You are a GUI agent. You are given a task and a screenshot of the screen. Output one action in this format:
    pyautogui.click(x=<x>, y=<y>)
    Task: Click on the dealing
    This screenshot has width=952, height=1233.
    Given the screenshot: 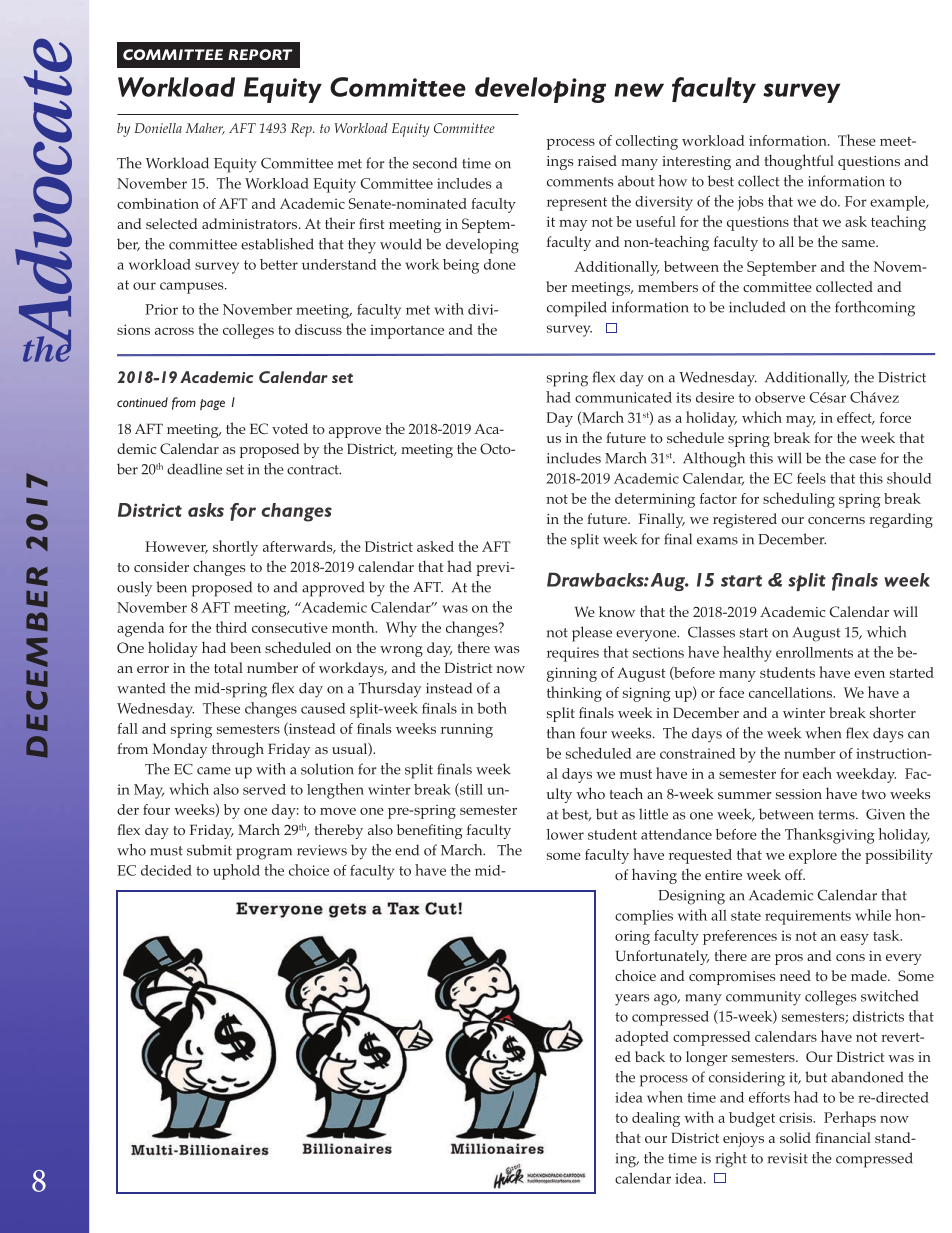 What is the action you would take?
    pyautogui.click(x=656, y=1119)
